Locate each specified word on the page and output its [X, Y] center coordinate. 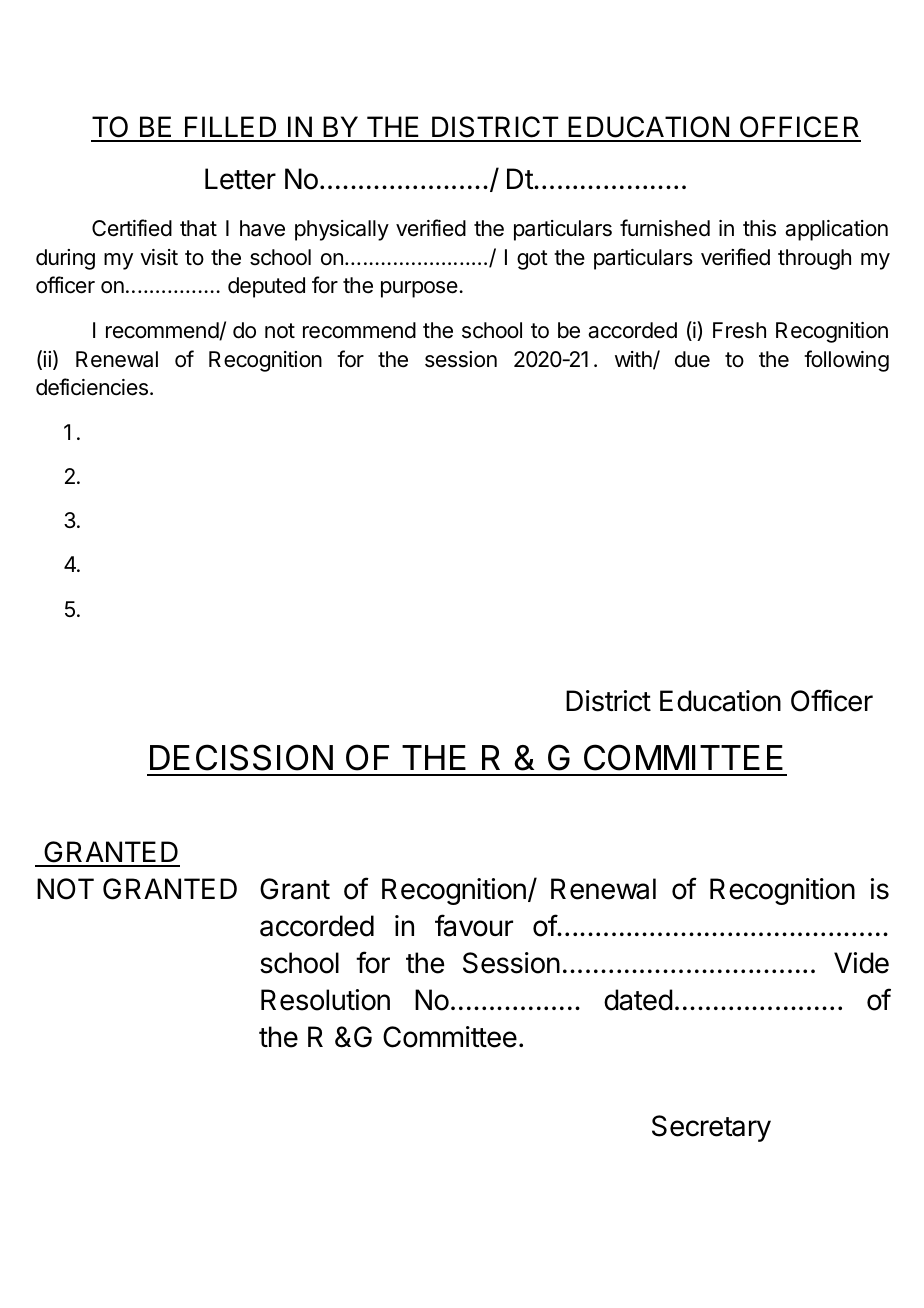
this [759, 228]
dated [638, 1000]
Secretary [711, 1128]
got [532, 260]
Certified [132, 228]
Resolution [325, 1000]
